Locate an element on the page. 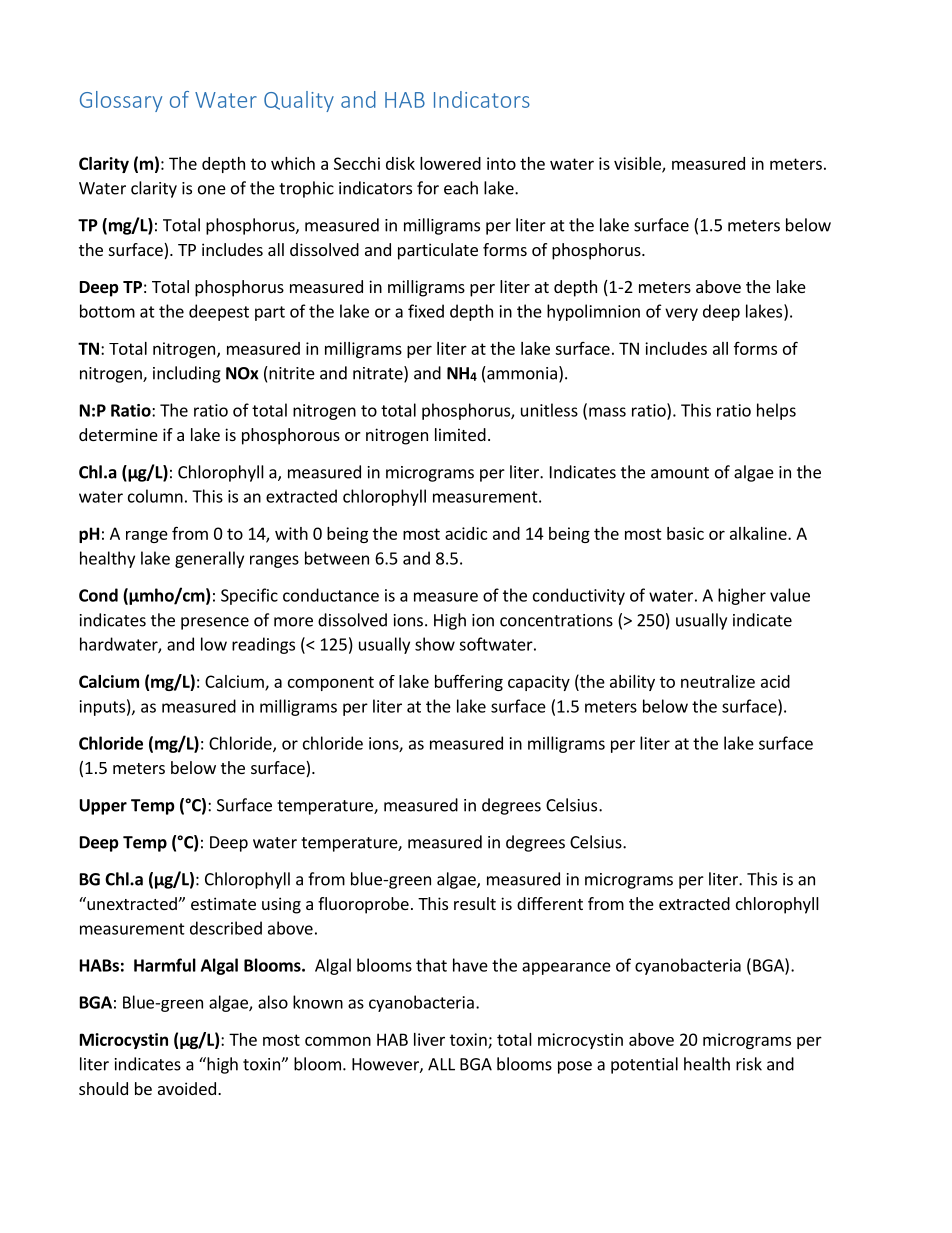 The image size is (952, 1233). visible is located at coordinates (638, 164).
